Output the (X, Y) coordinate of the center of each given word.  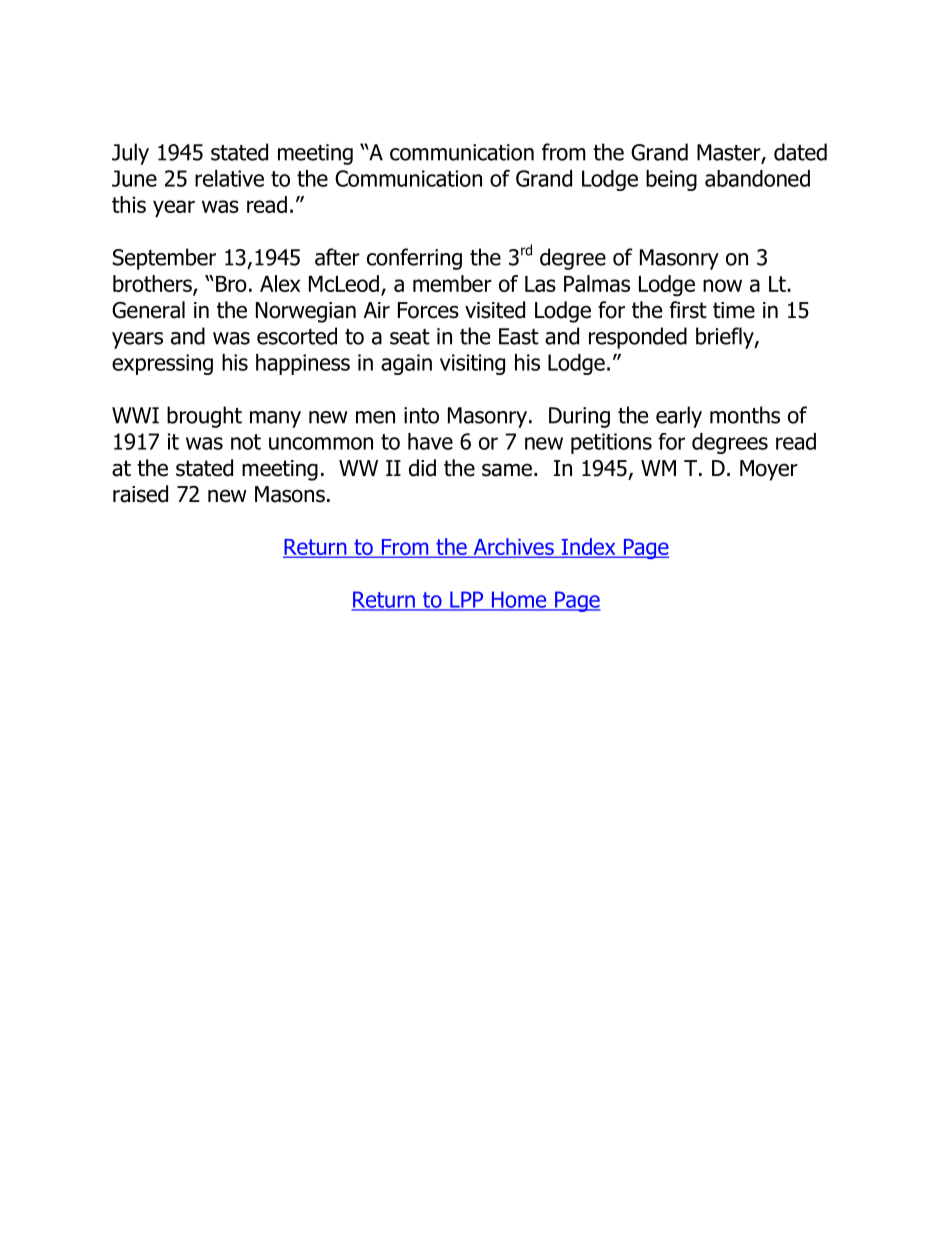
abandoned (757, 178)
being (671, 180)
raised (140, 494)
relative (229, 178)
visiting (472, 364)
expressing (162, 364)
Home (519, 600)
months (745, 415)
